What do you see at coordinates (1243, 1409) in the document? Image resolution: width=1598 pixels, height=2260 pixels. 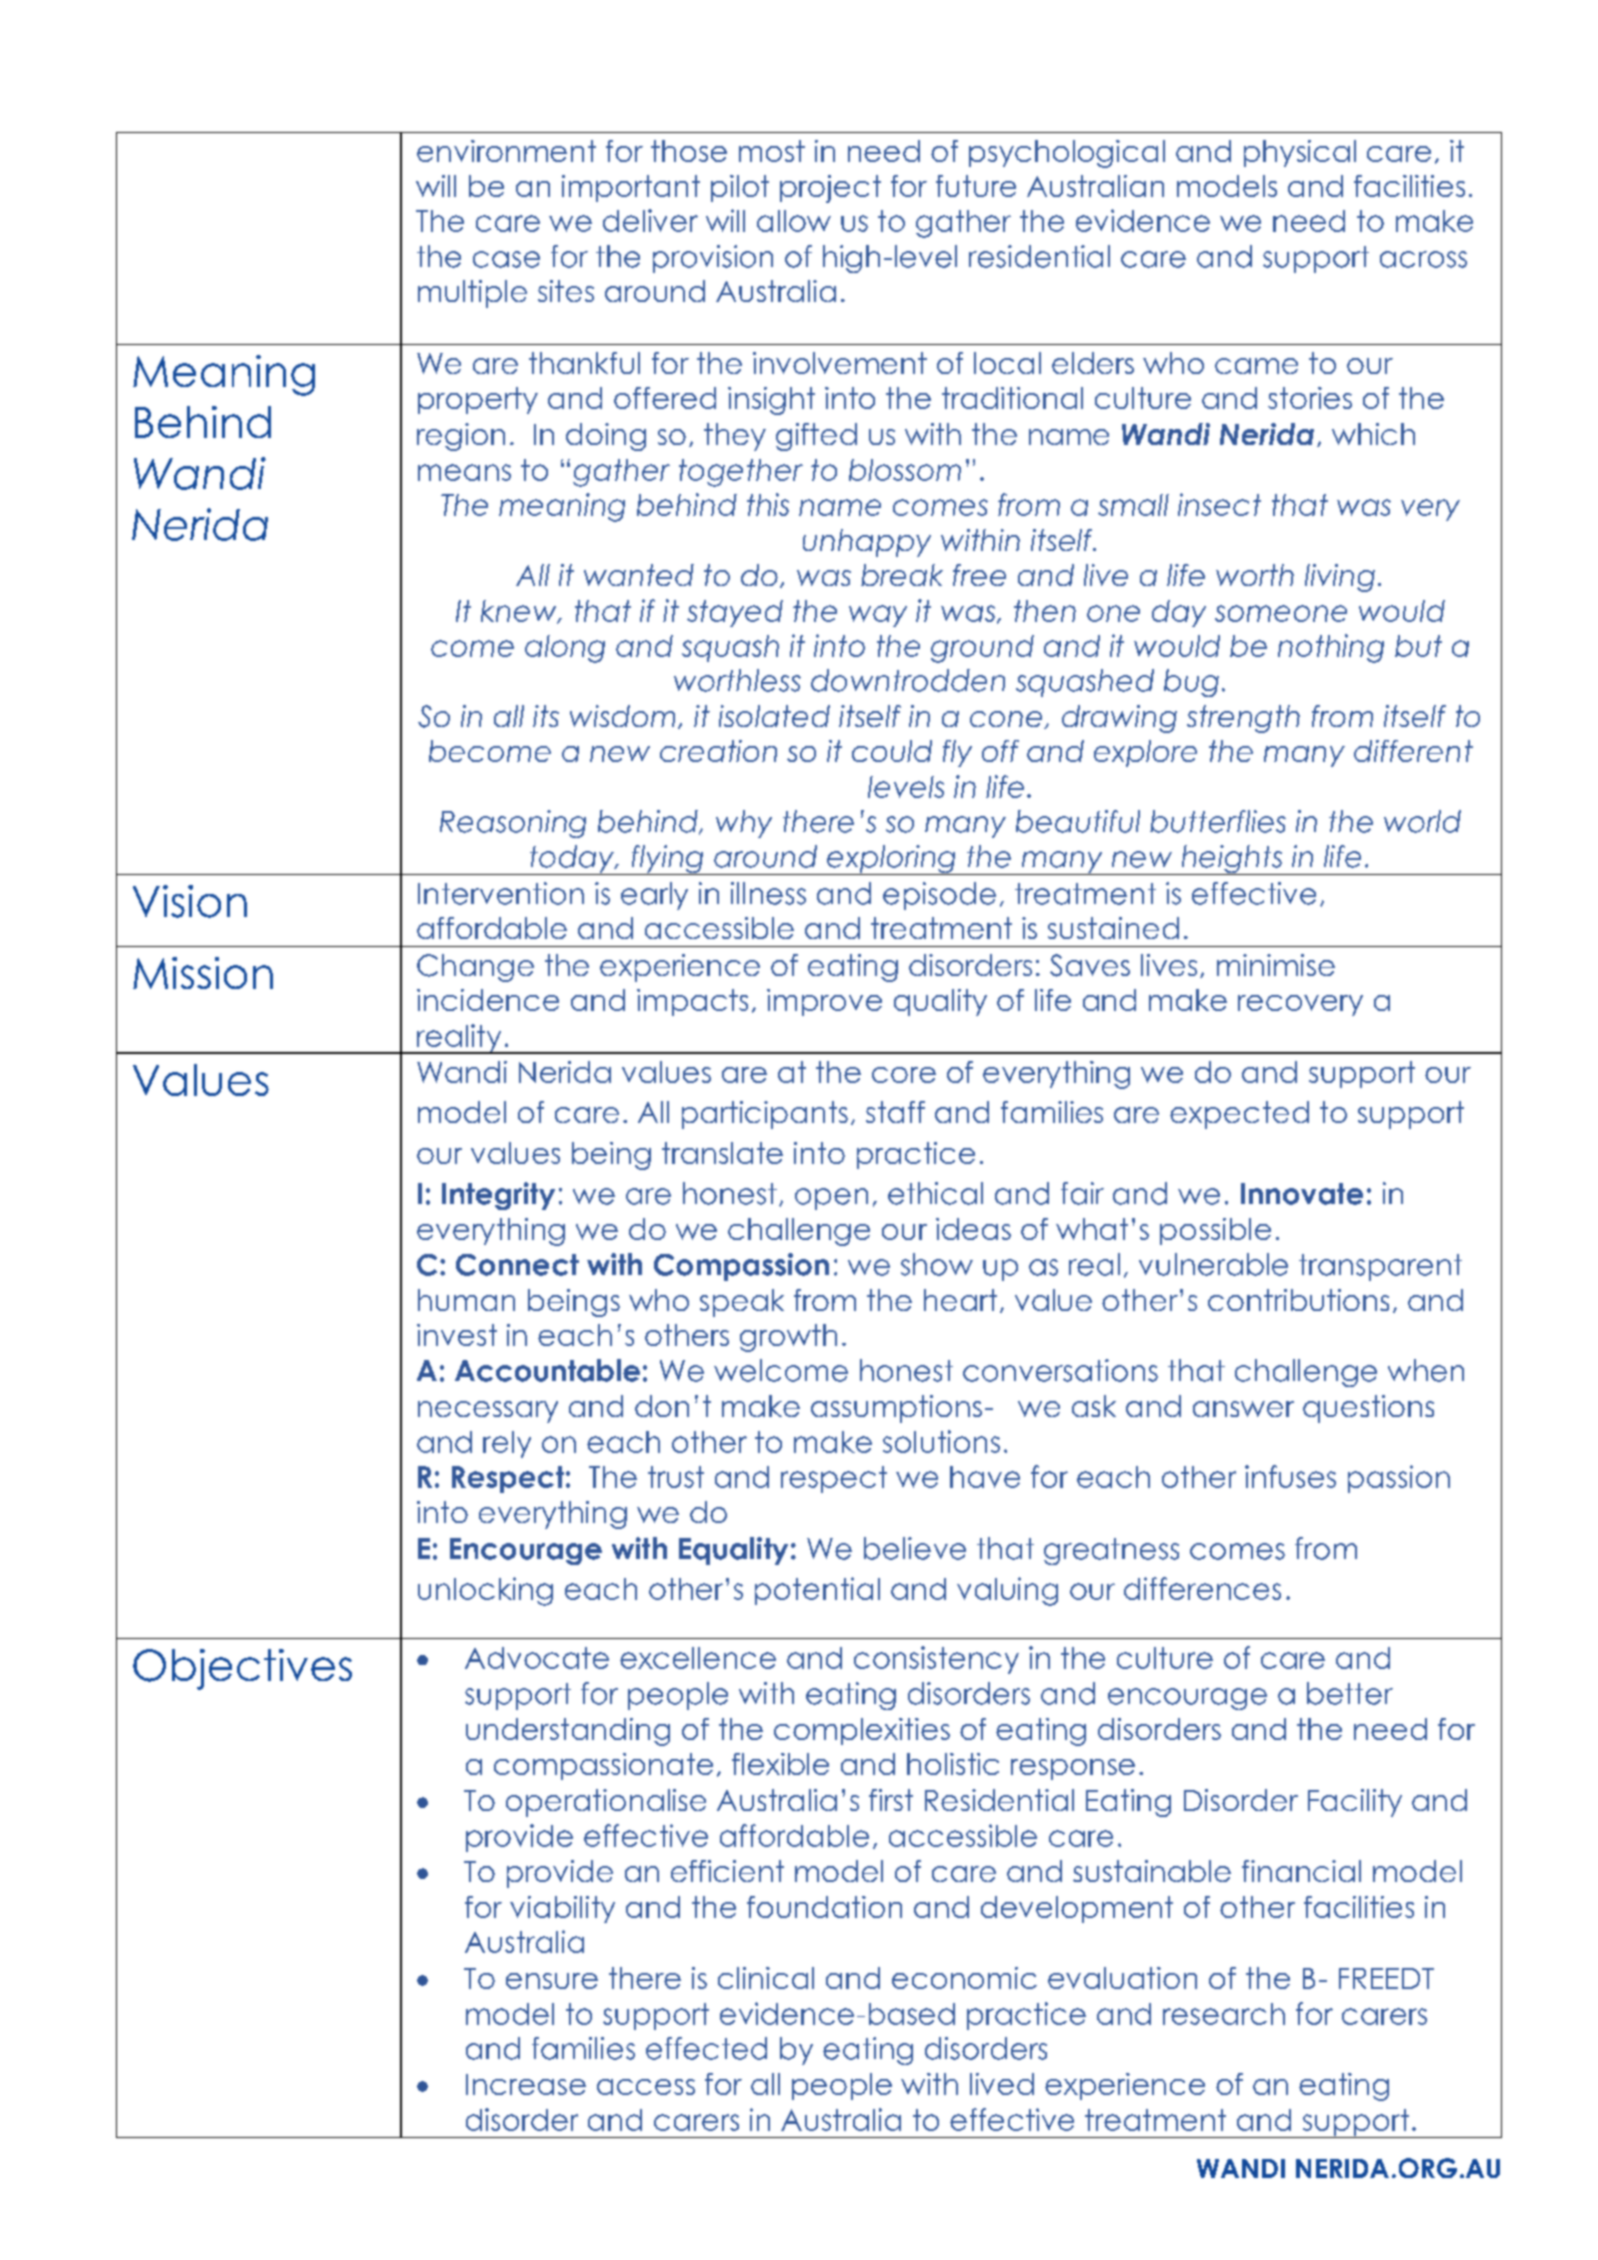 I see `answer` at bounding box center [1243, 1409].
